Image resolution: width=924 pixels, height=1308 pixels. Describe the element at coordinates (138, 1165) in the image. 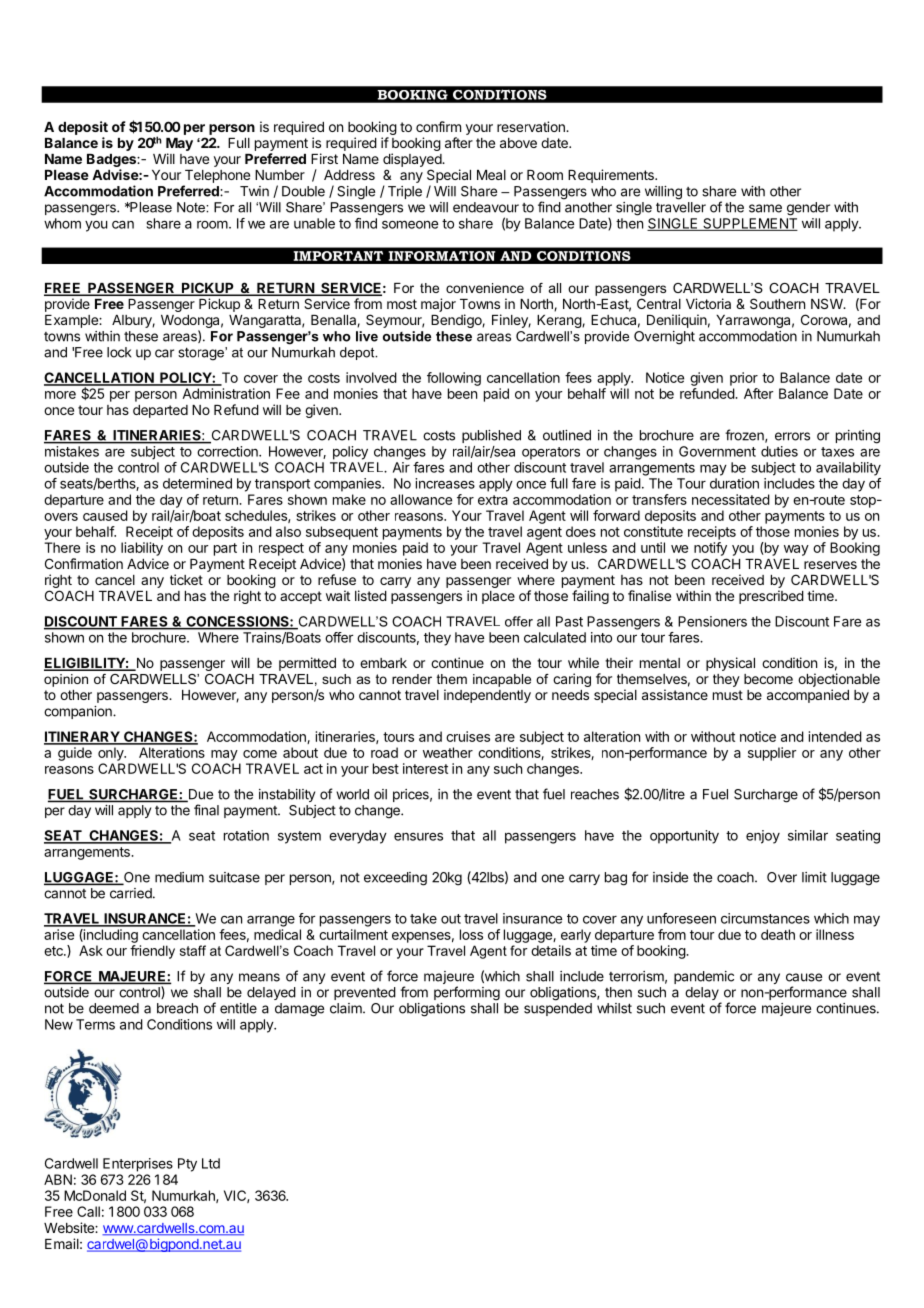

I see `Enterprises` at that location.
